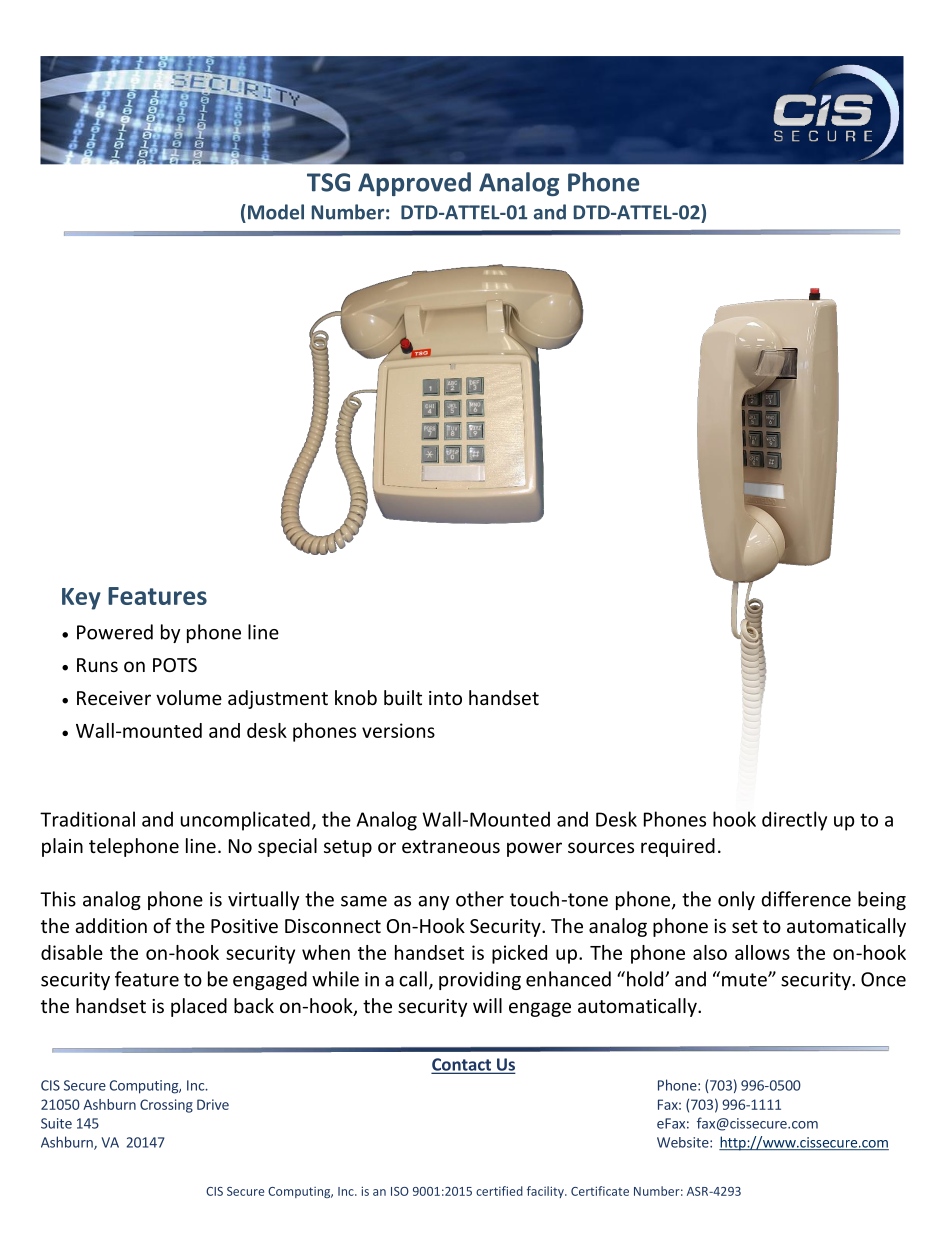 This document has width=952, height=1233. What do you see at coordinates (445, 698) in the document?
I see `into` at bounding box center [445, 698].
